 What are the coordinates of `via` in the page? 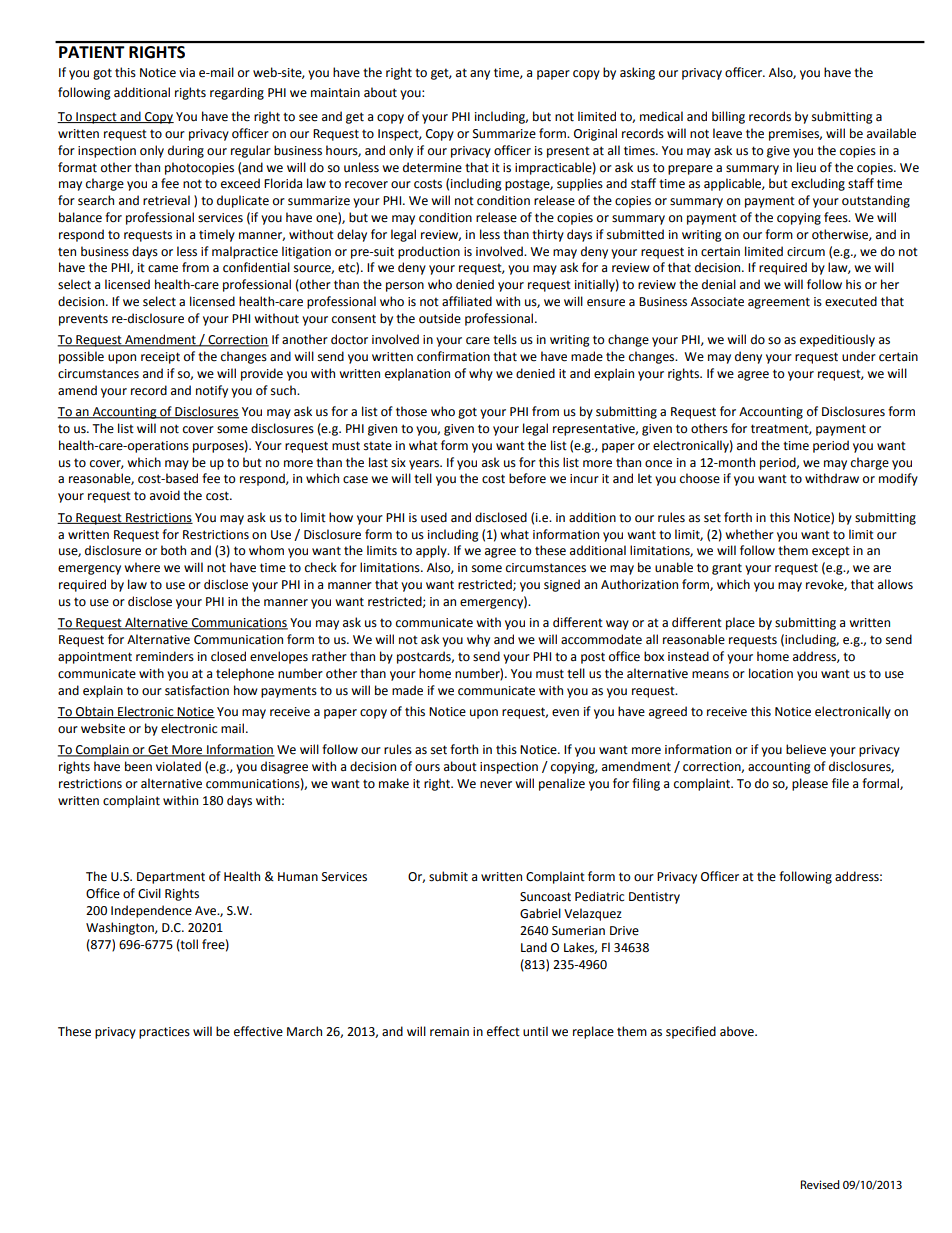 It's located at (187, 72).
